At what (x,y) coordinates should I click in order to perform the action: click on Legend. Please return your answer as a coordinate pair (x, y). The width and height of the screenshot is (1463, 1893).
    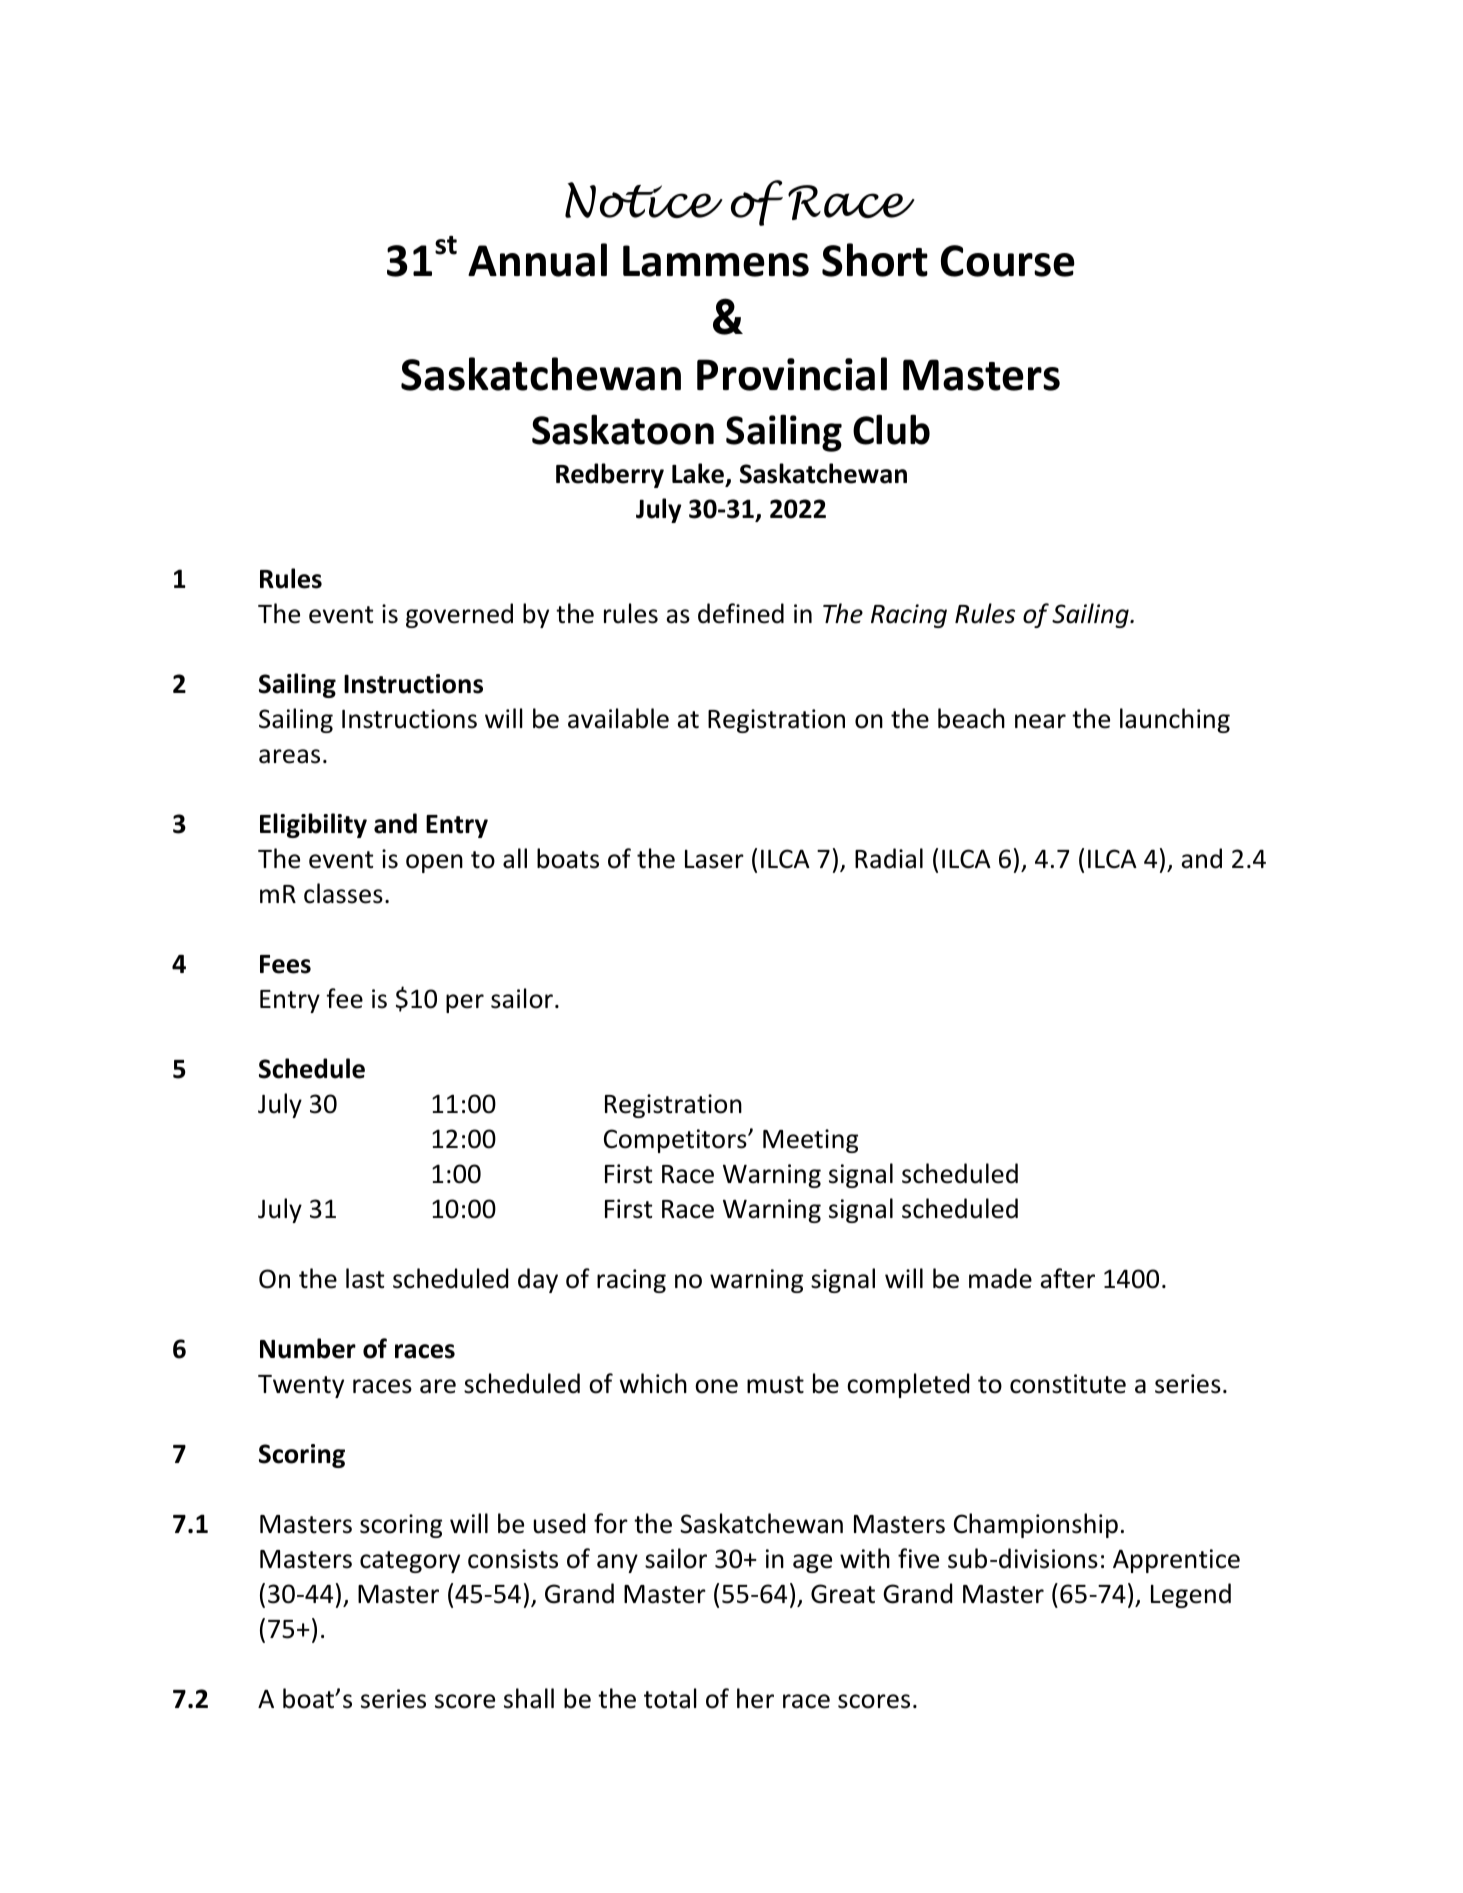
    Looking at the image, I should click on (1191, 1595).
